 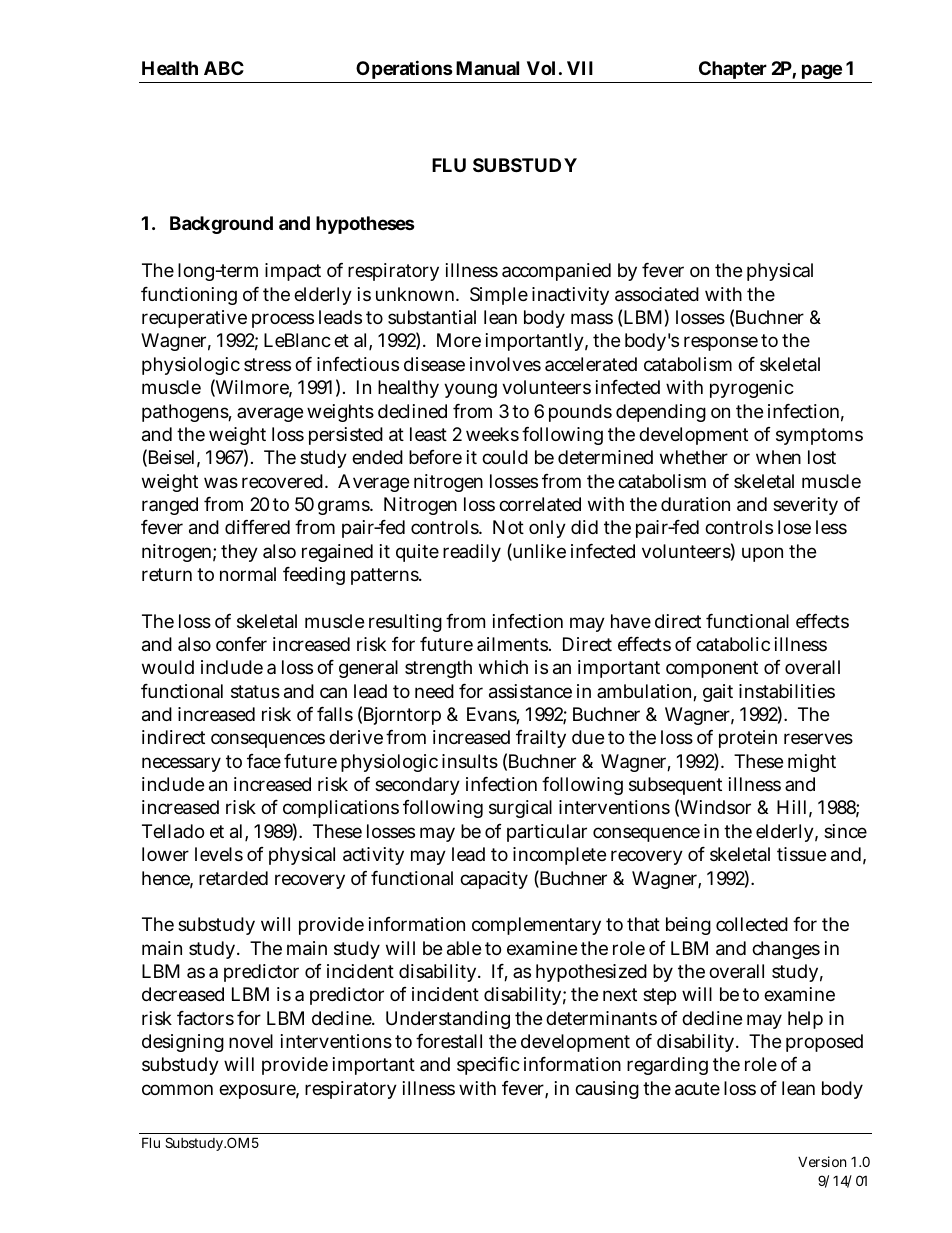 What do you see at coordinates (514, 644) in the screenshot?
I see `ailments` at bounding box center [514, 644].
